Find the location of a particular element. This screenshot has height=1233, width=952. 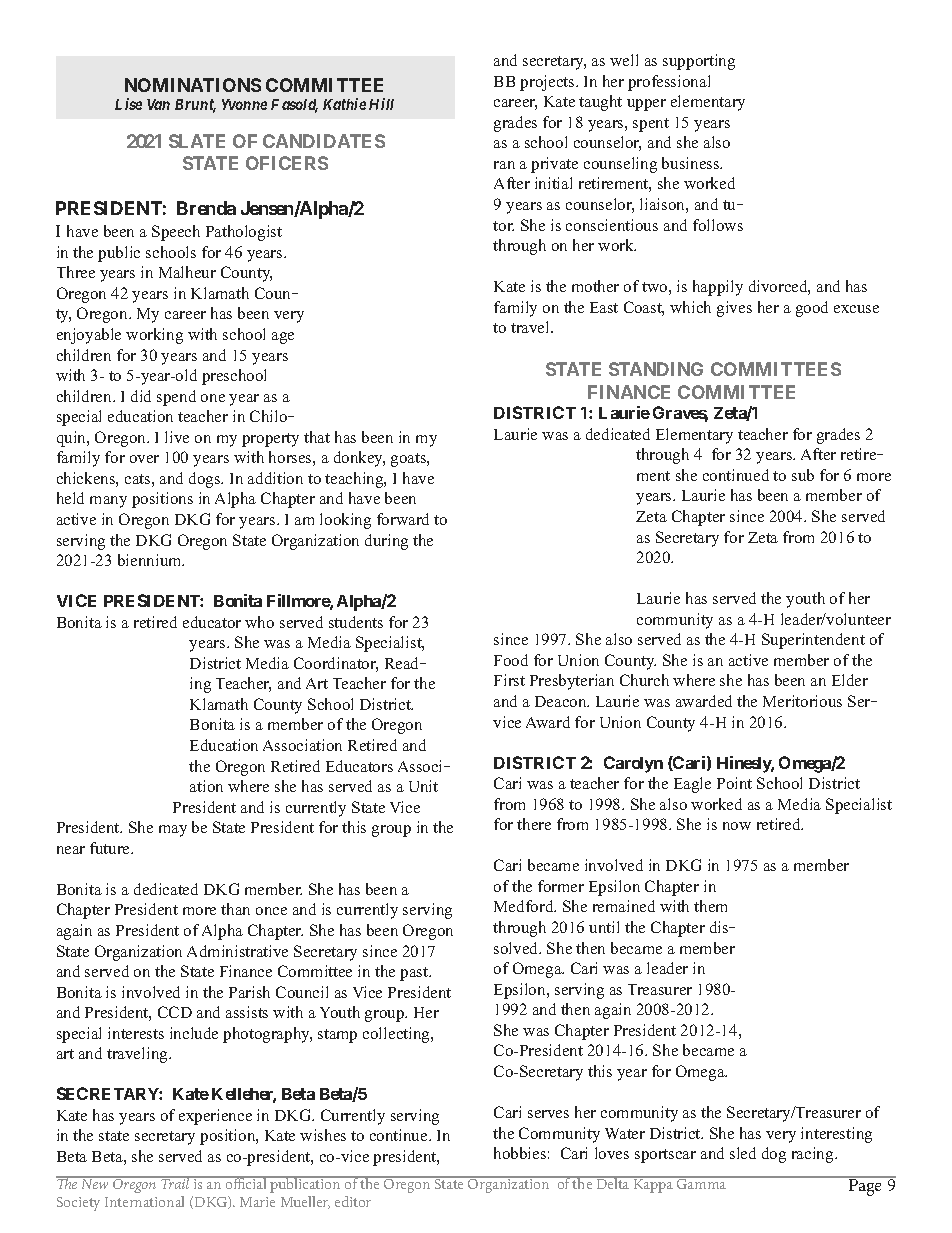

there is located at coordinates (534, 824).
